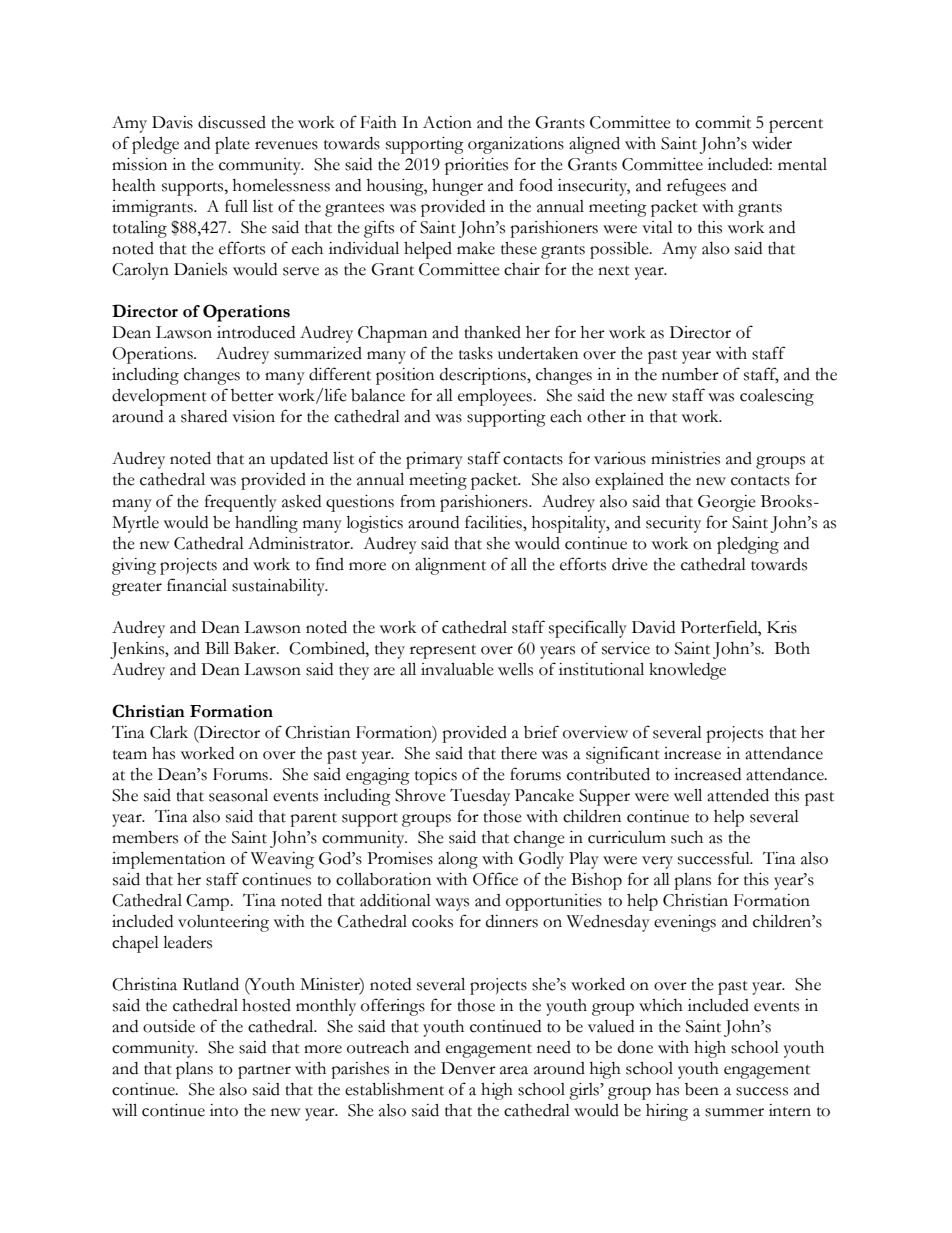  What do you see at coordinates (476, 166) in the page?
I see `priorities` at bounding box center [476, 166].
